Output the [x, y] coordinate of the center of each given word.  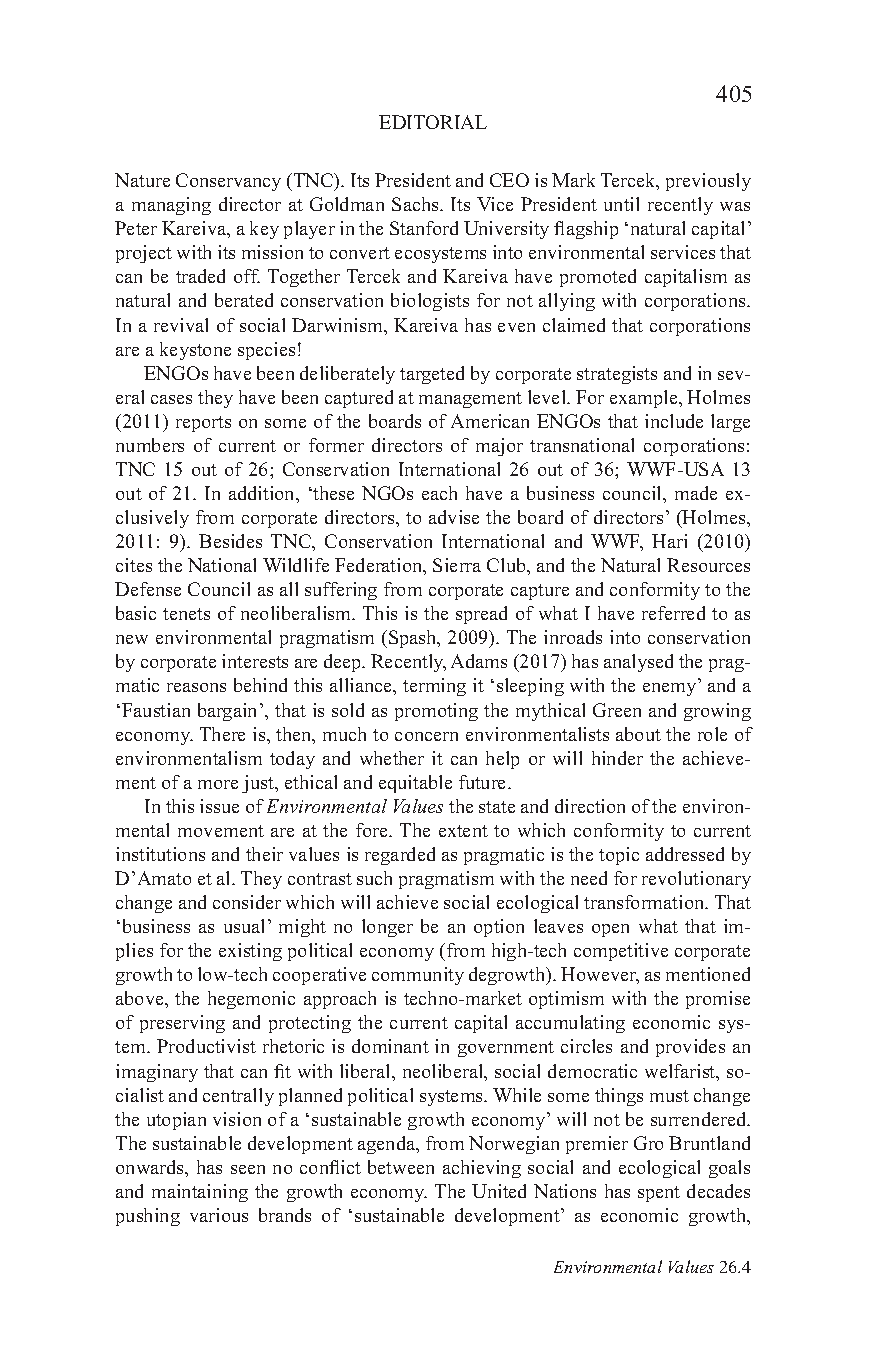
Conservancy [228, 182]
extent [463, 831]
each [439, 493]
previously [708, 182]
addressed [685, 854]
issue [219, 806]
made [696, 493]
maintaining [200, 1193]
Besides [230, 541]
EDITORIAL [433, 122]
